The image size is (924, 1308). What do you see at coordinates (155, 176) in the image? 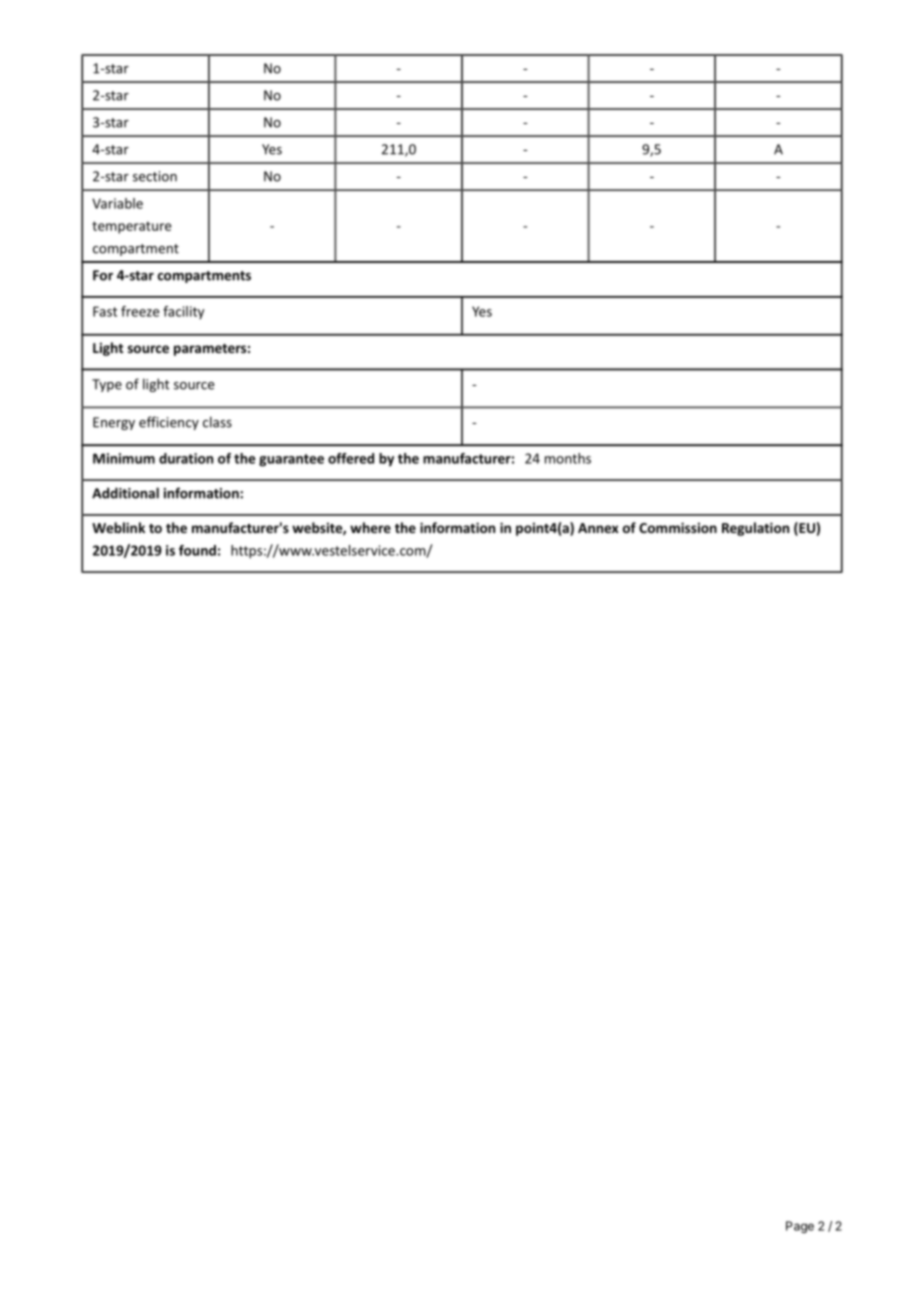
I see `section` at bounding box center [155, 176].
